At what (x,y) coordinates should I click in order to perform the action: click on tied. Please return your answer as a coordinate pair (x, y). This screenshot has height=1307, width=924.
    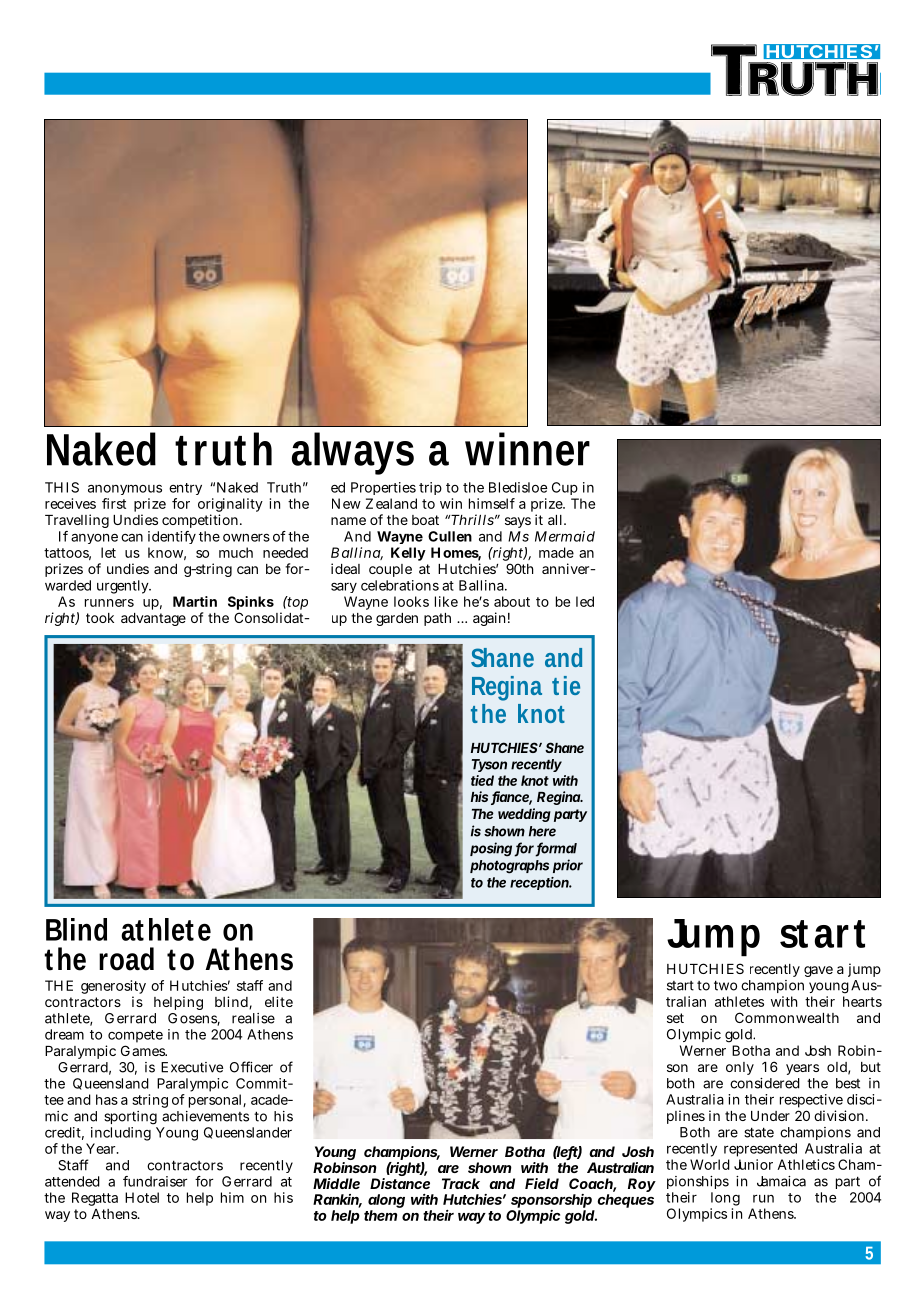
    Looking at the image, I should click on (482, 780).
